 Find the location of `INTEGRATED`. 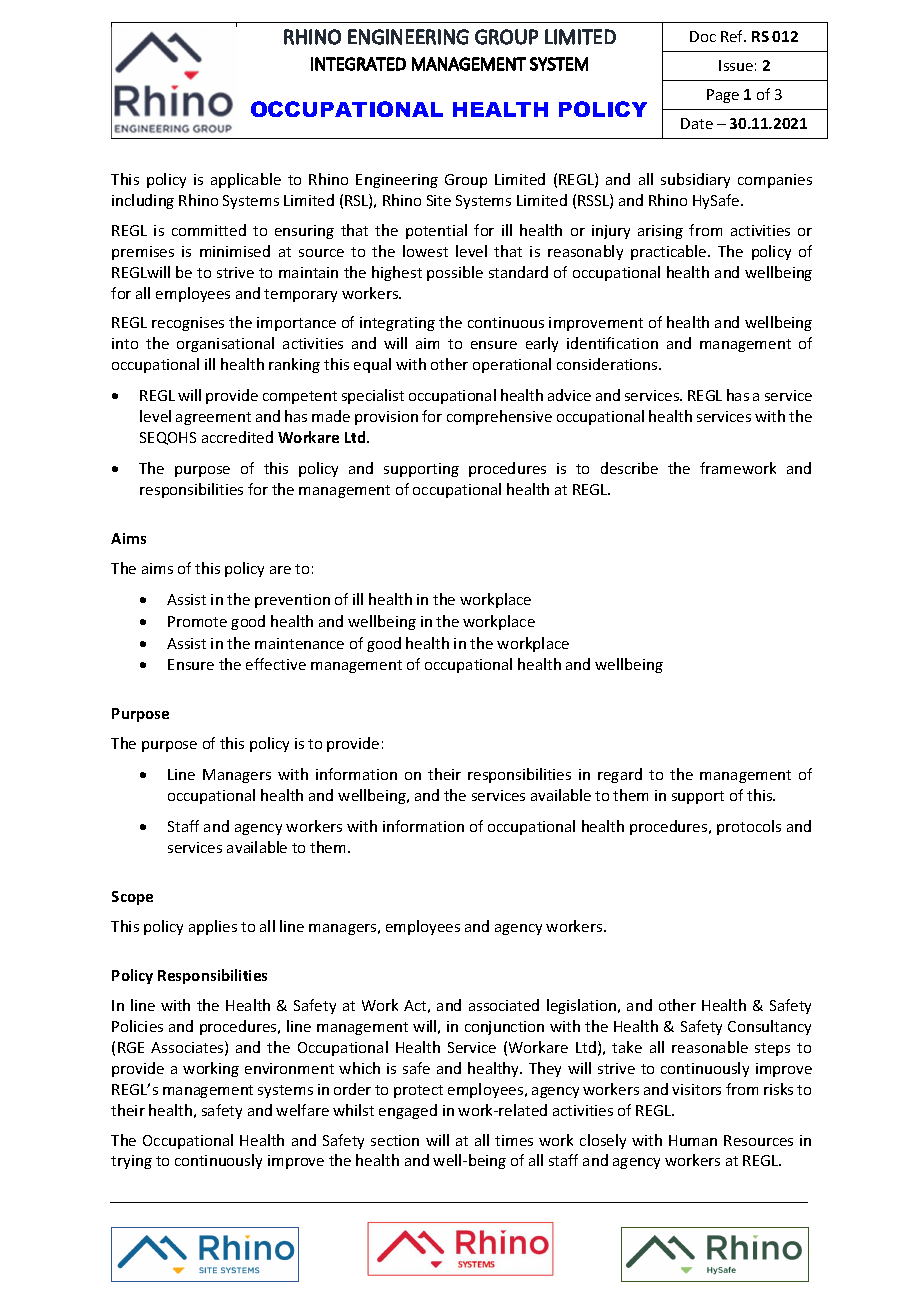

INTEGRATED is located at coordinates (358, 64).
